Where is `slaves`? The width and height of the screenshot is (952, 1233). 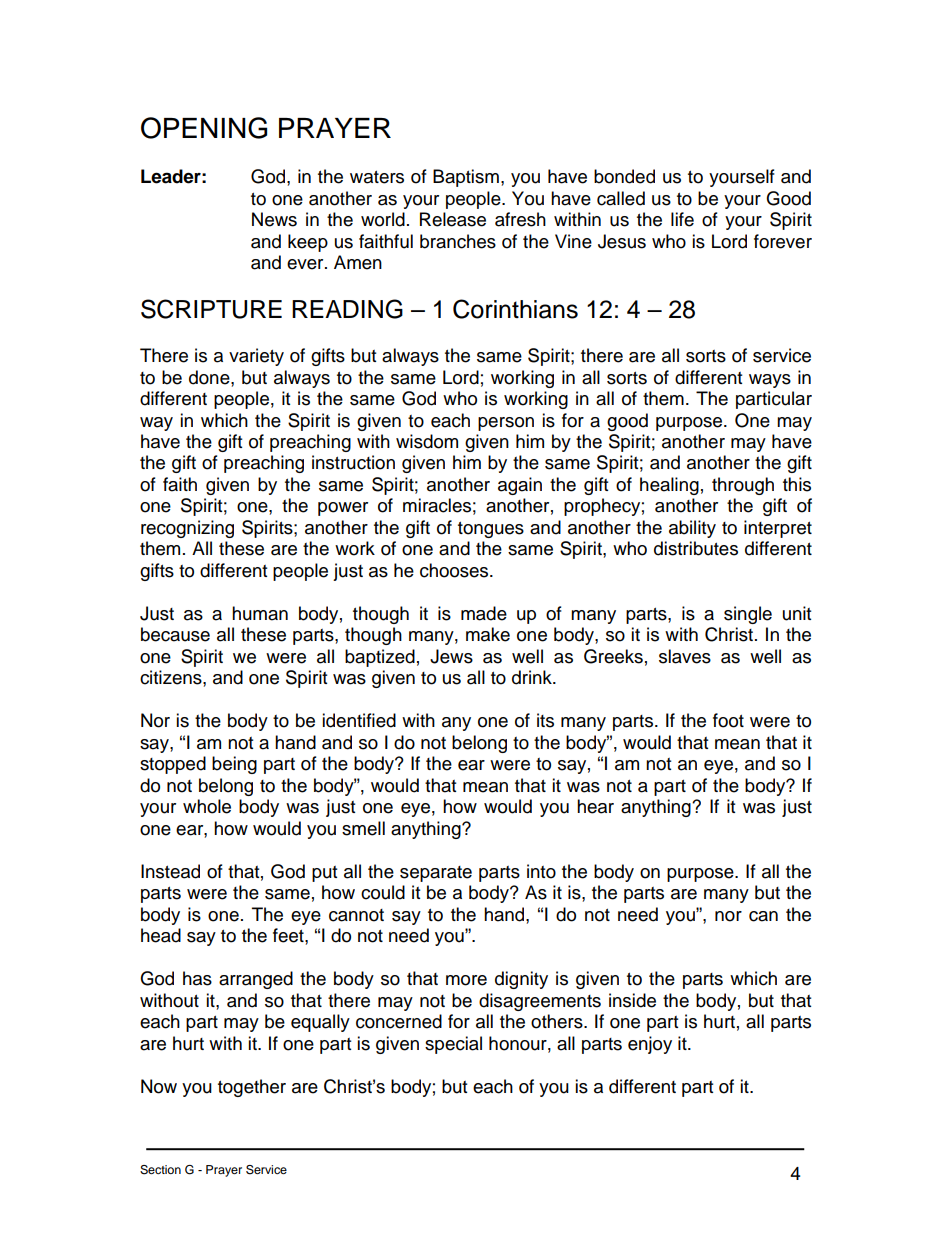
slaves is located at coordinates (685, 656).
